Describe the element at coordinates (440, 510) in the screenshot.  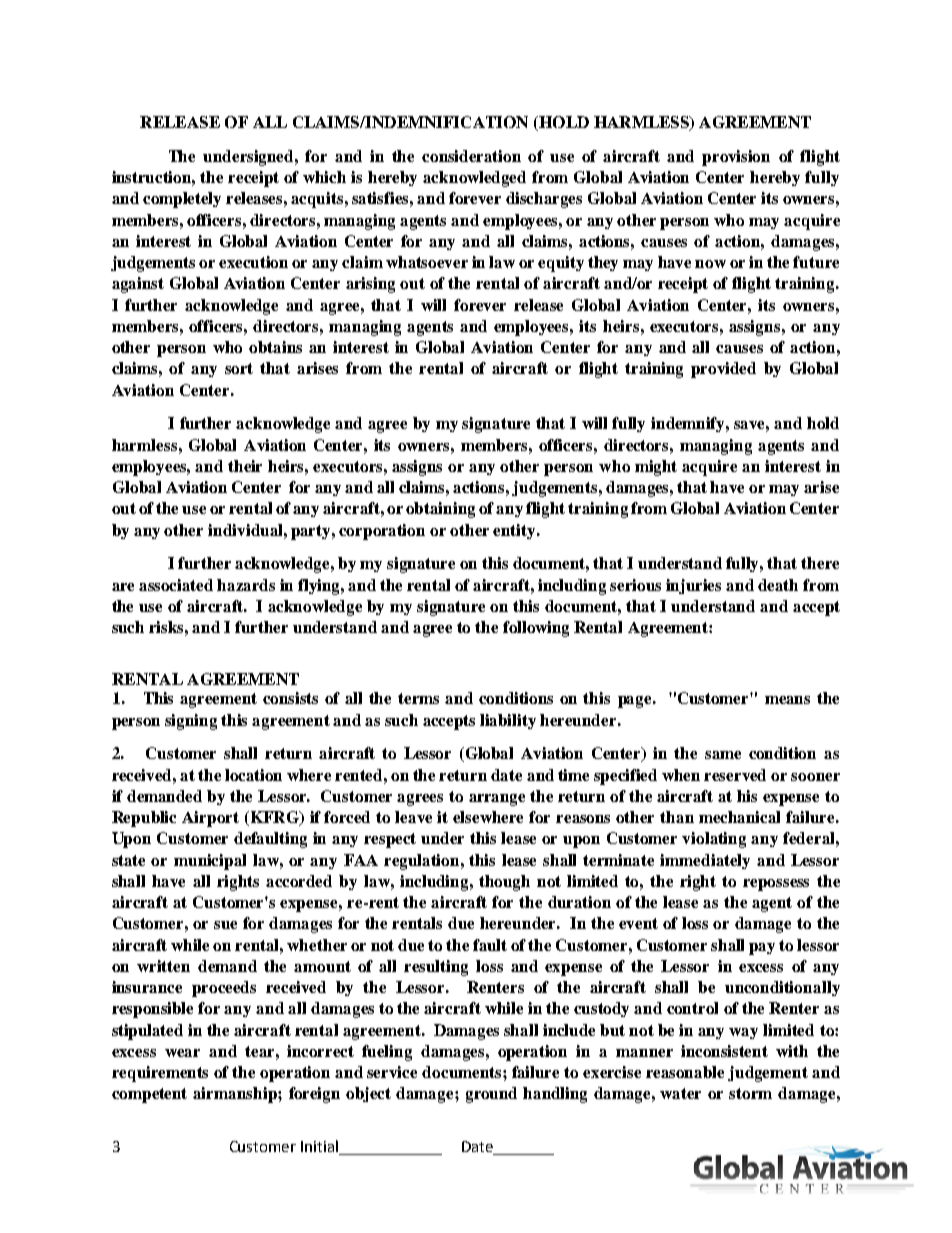
I see `obtaining` at that location.
